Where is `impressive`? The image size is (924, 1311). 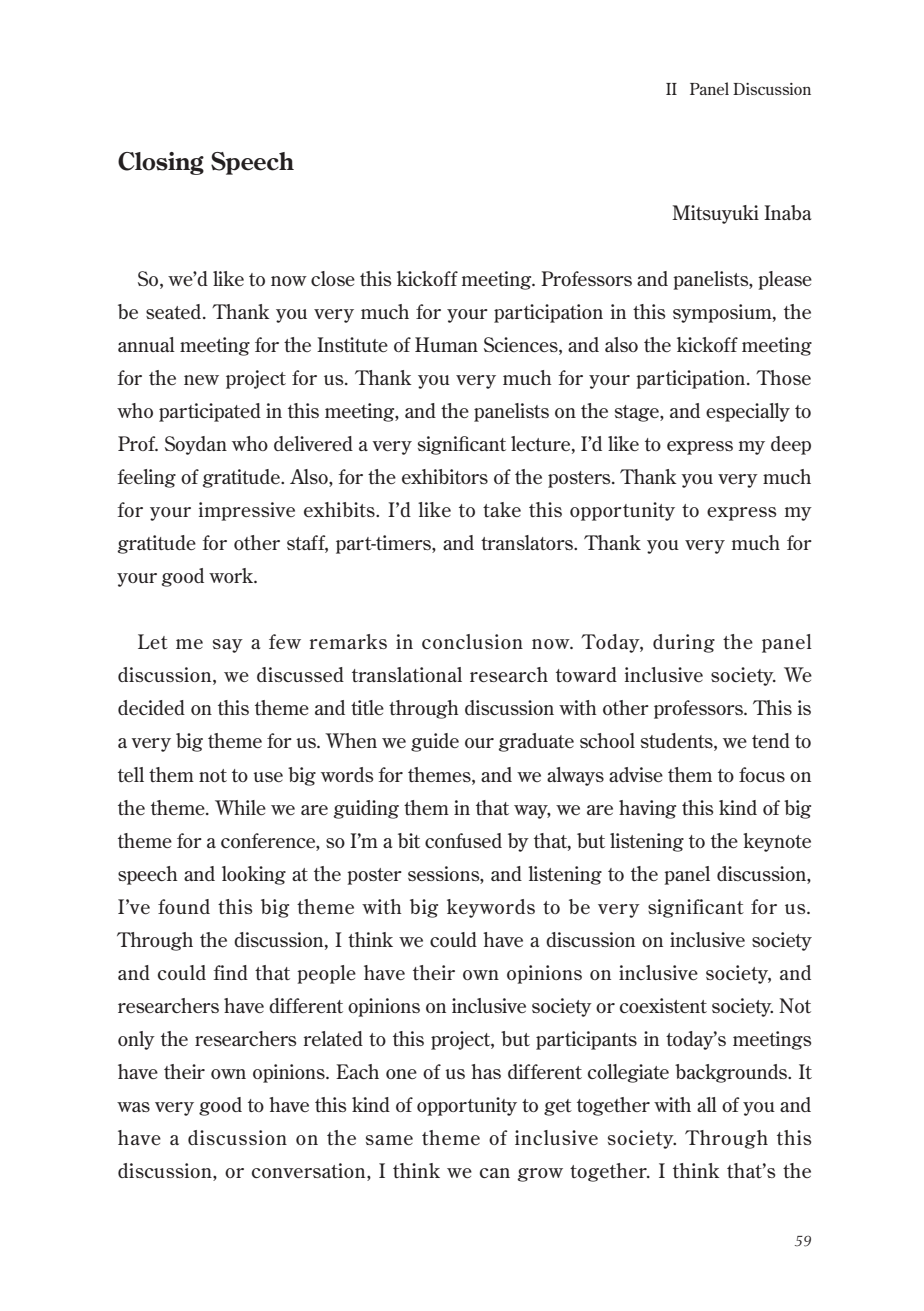
impressive is located at coordinates (247, 511).
